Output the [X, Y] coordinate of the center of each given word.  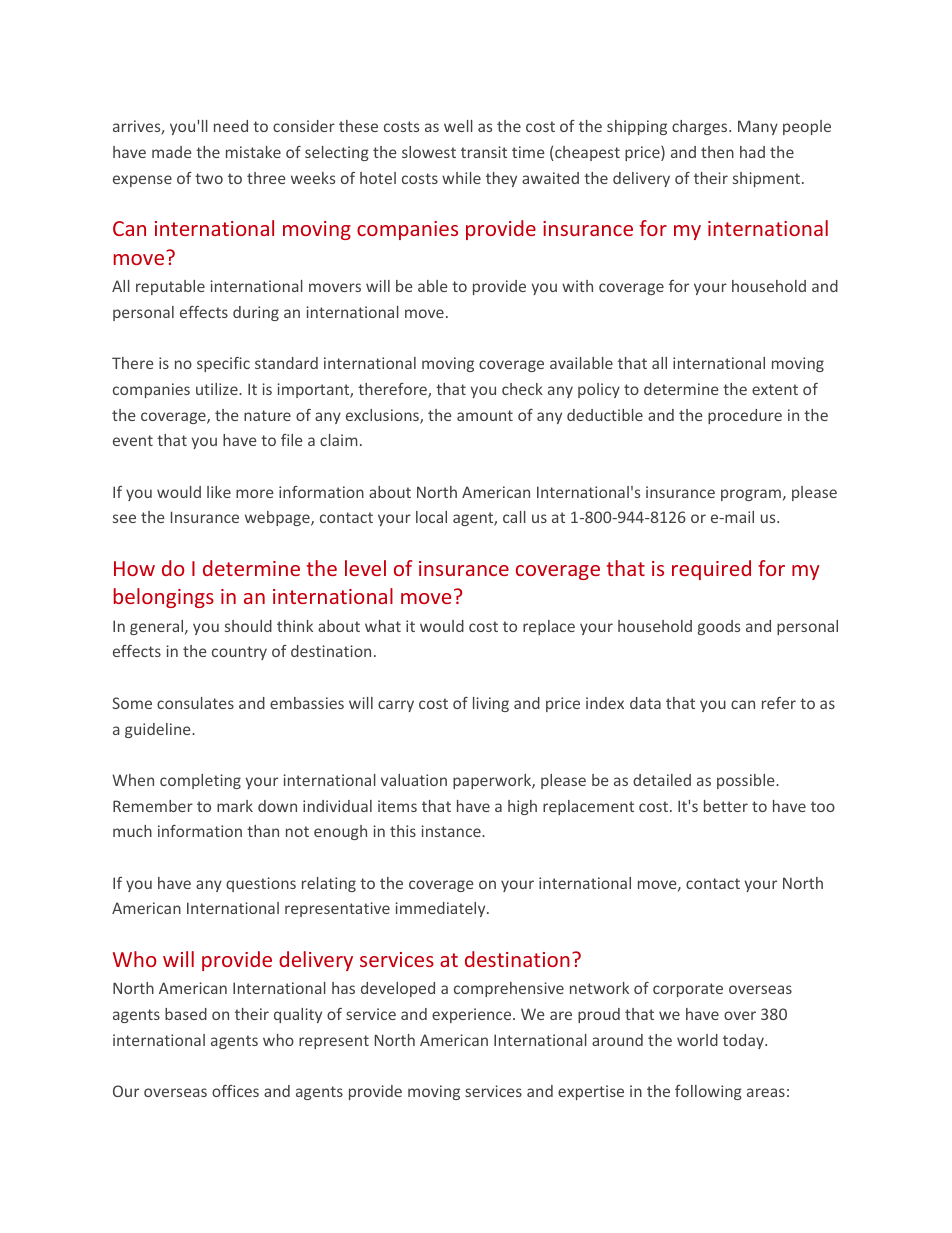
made [172, 152]
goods [719, 627]
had [752, 152]
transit [484, 152]
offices [235, 1091]
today [744, 1041]
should [248, 626]
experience [473, 1015]
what [383, 626]
